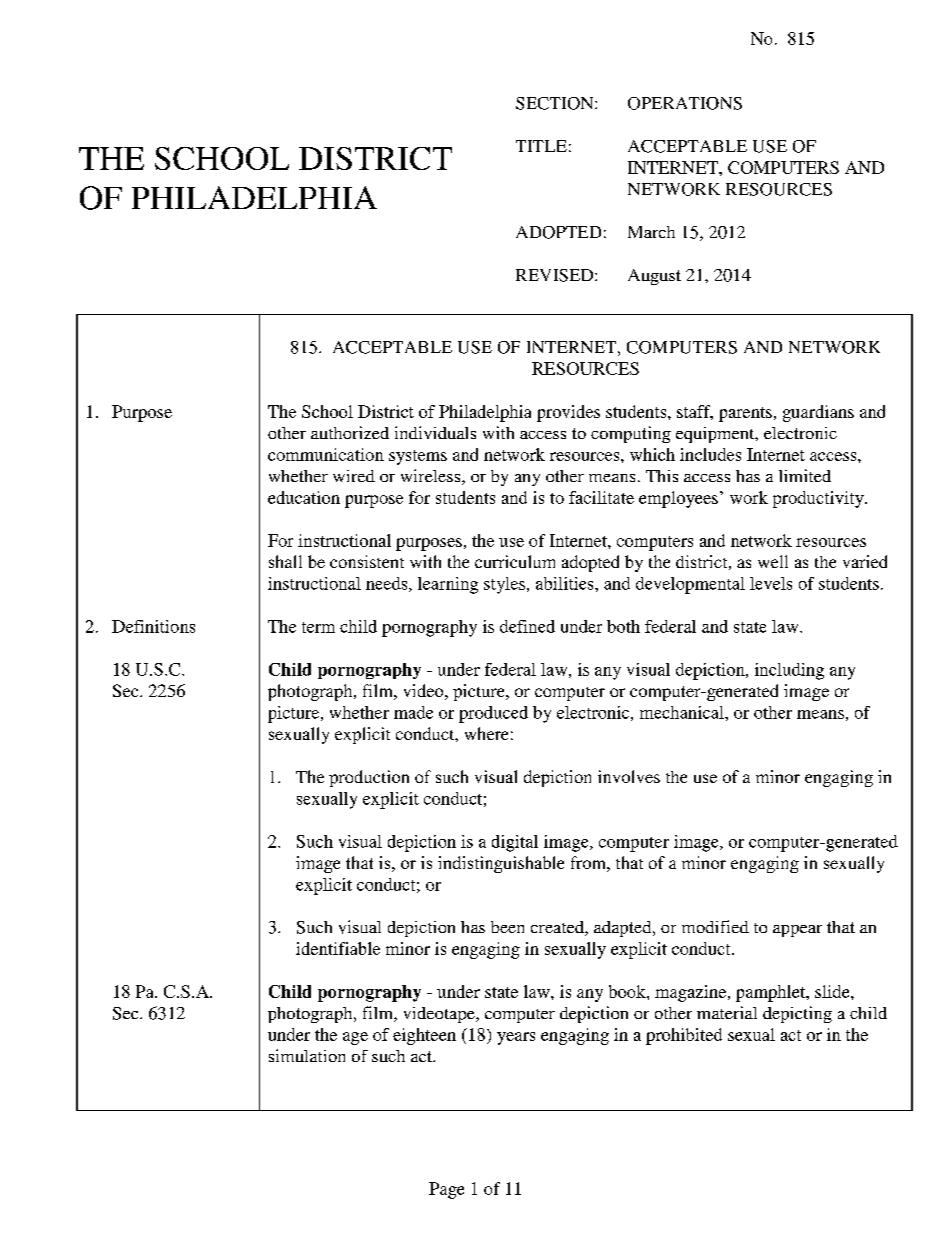 The height and width of the page is (1233, 952). I want to click on prohibited, so click(684, 1036).
